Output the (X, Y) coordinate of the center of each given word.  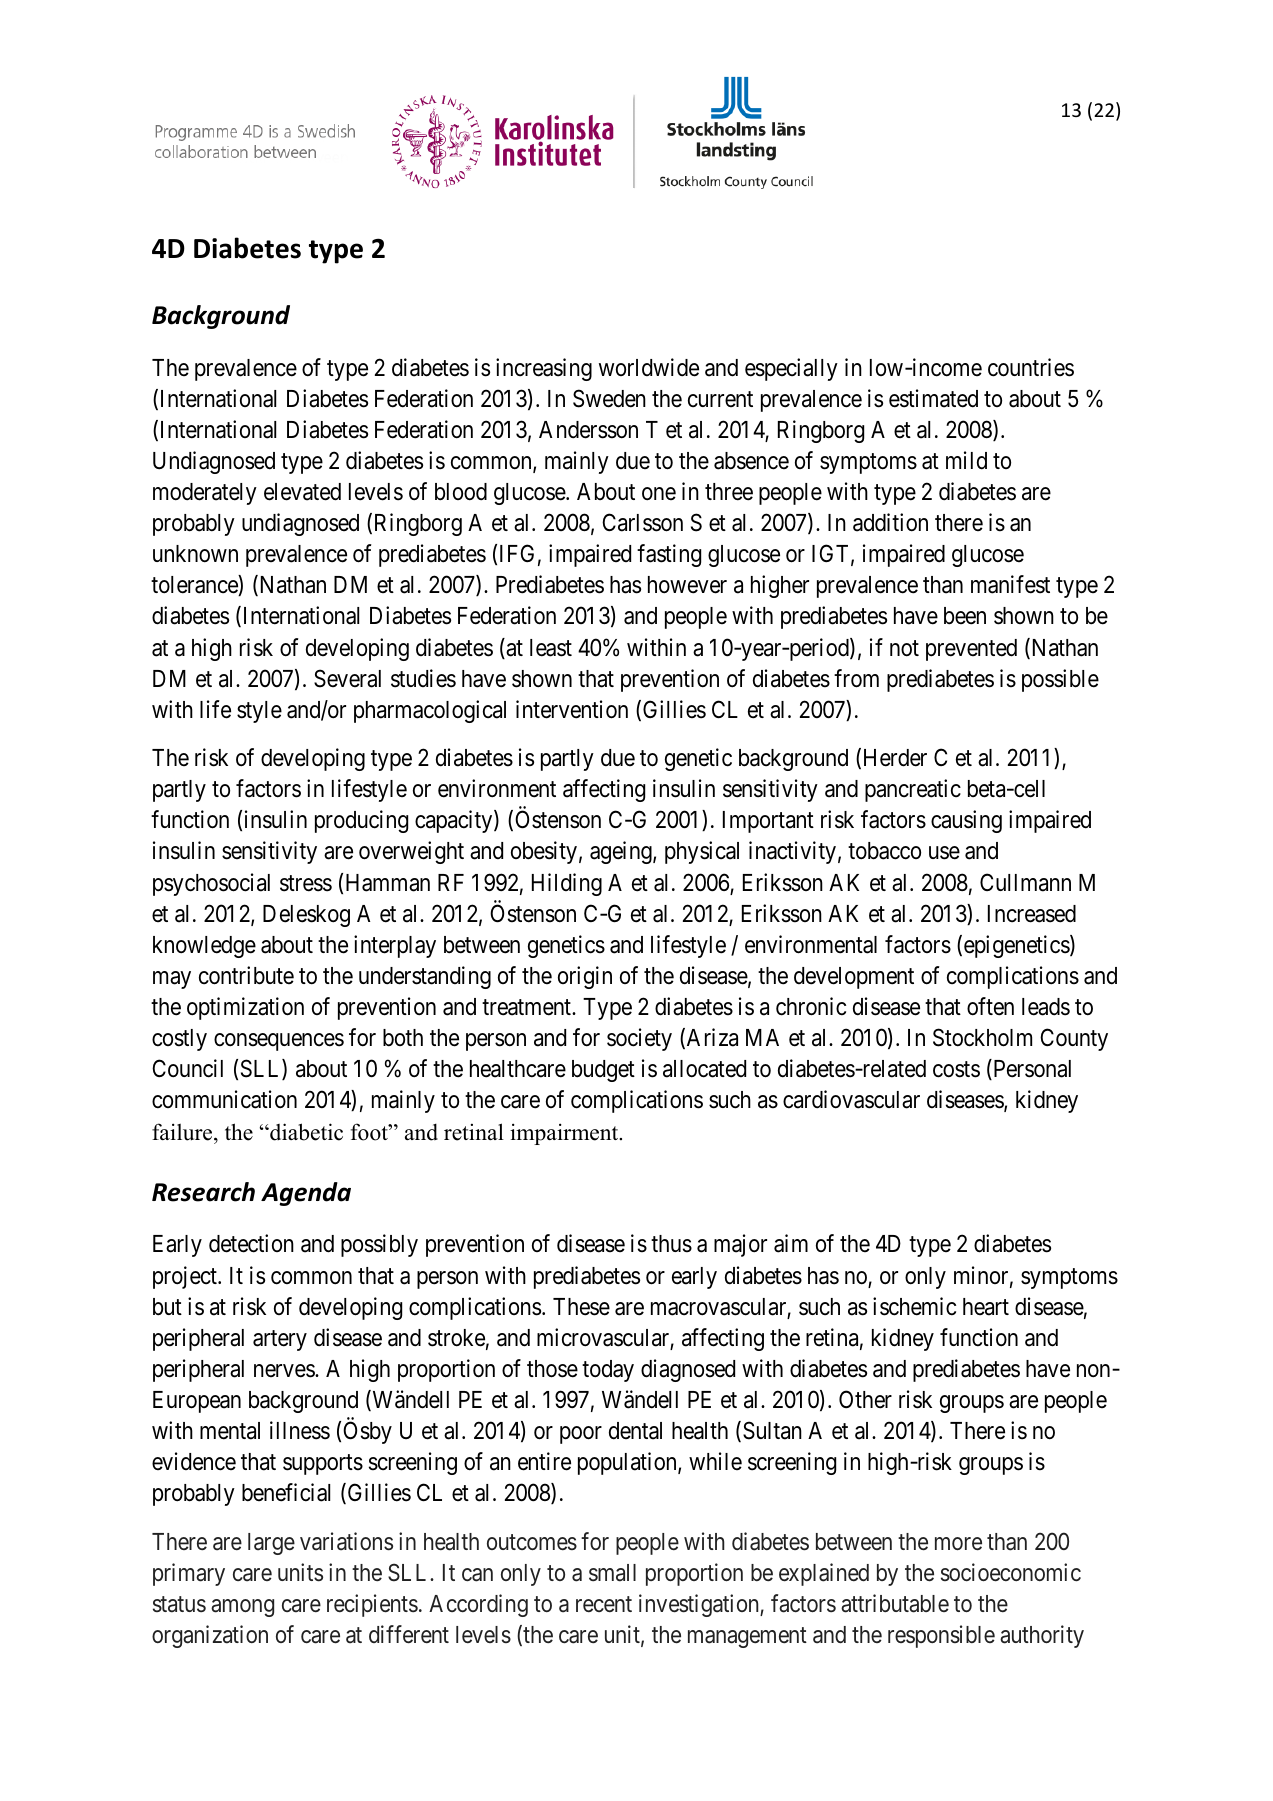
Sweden (609, 398)
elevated (302, 492)
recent (604, 1604)
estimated (933, 398)
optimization (245, 1008)
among (242, 1608)
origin (585, 977)
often (990, 1006)
